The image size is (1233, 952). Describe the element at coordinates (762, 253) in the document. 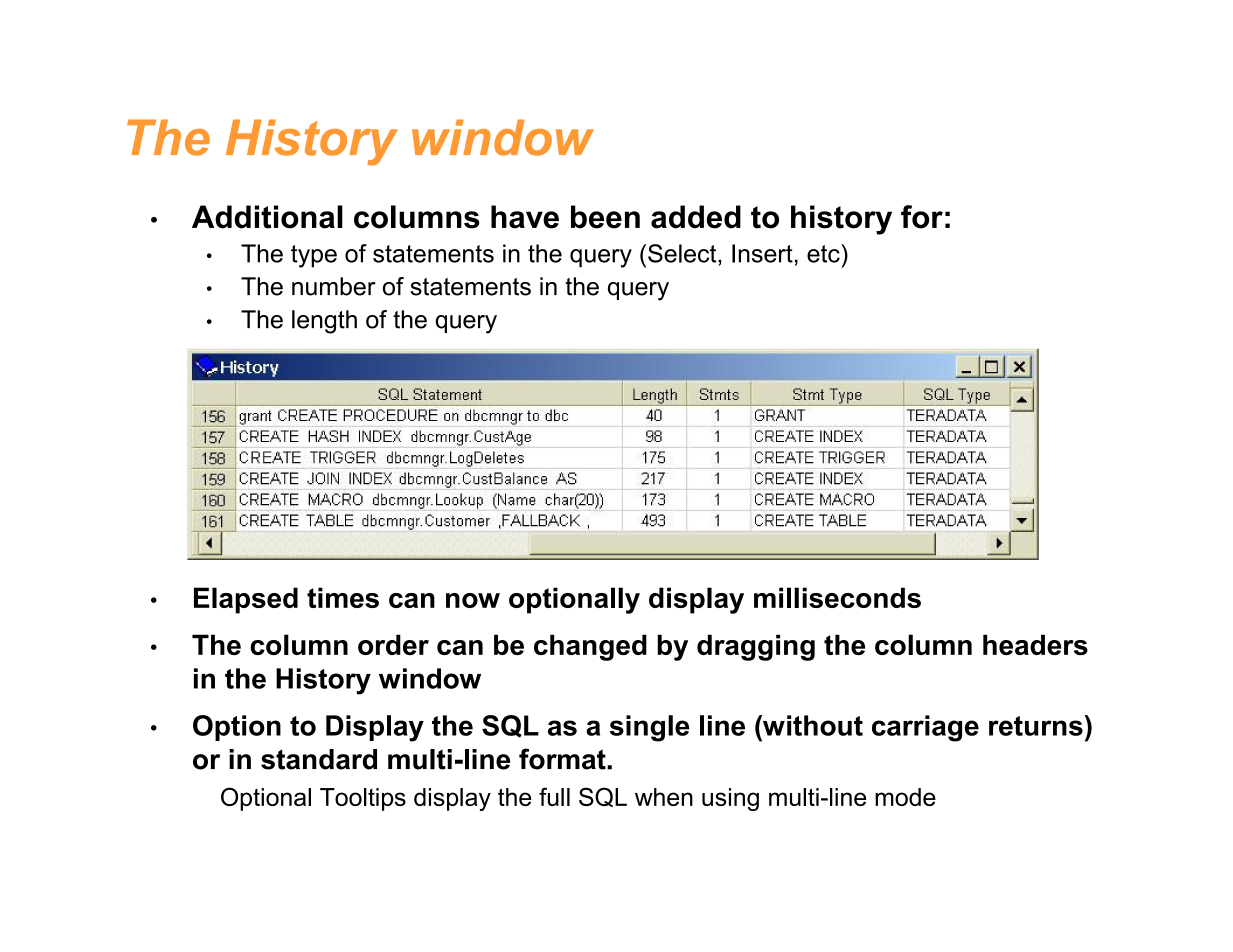

I see `Insert` at that location.
